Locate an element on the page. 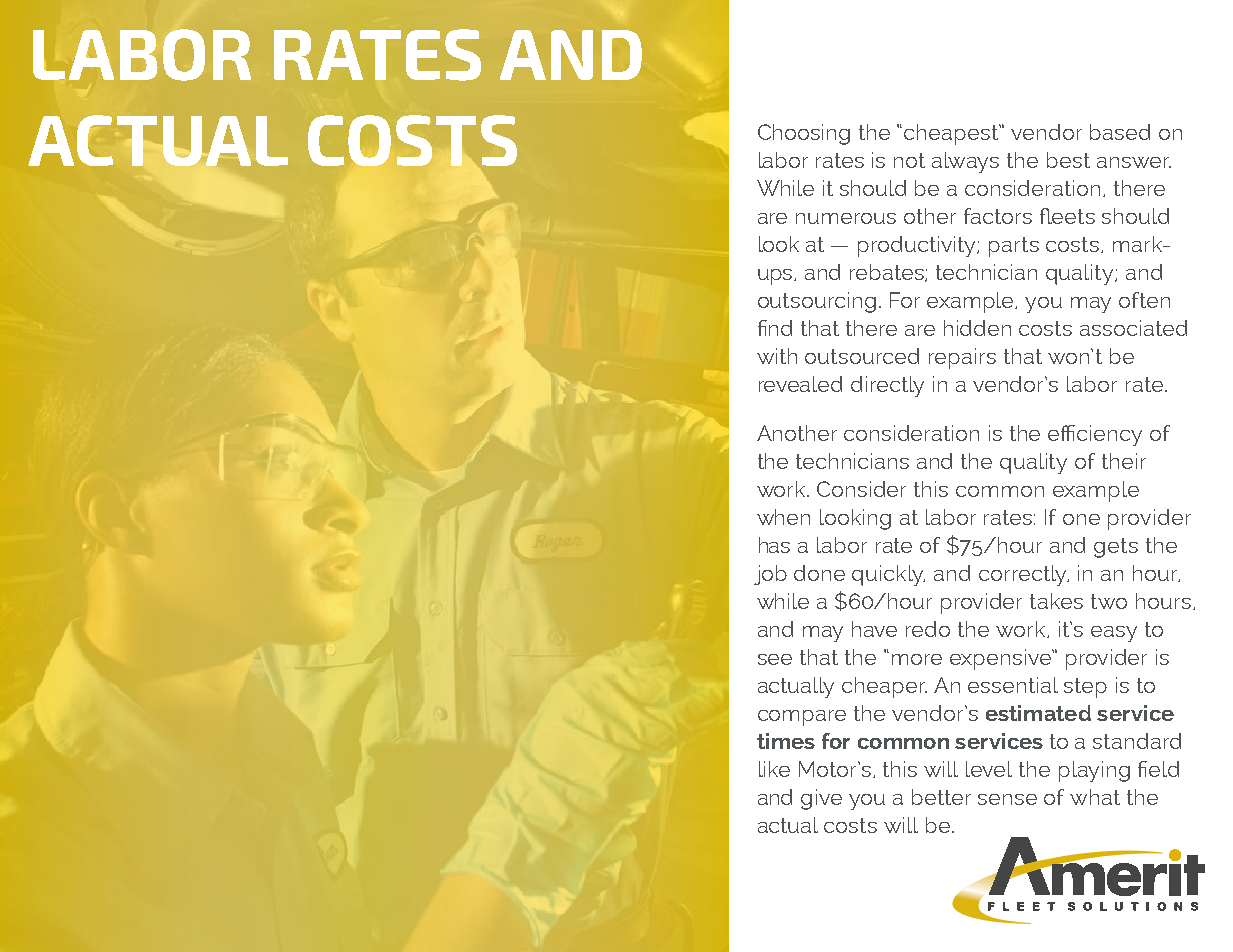 The width and height of the document is (1233, 952). repairs is located at coordinates (962, 358).
